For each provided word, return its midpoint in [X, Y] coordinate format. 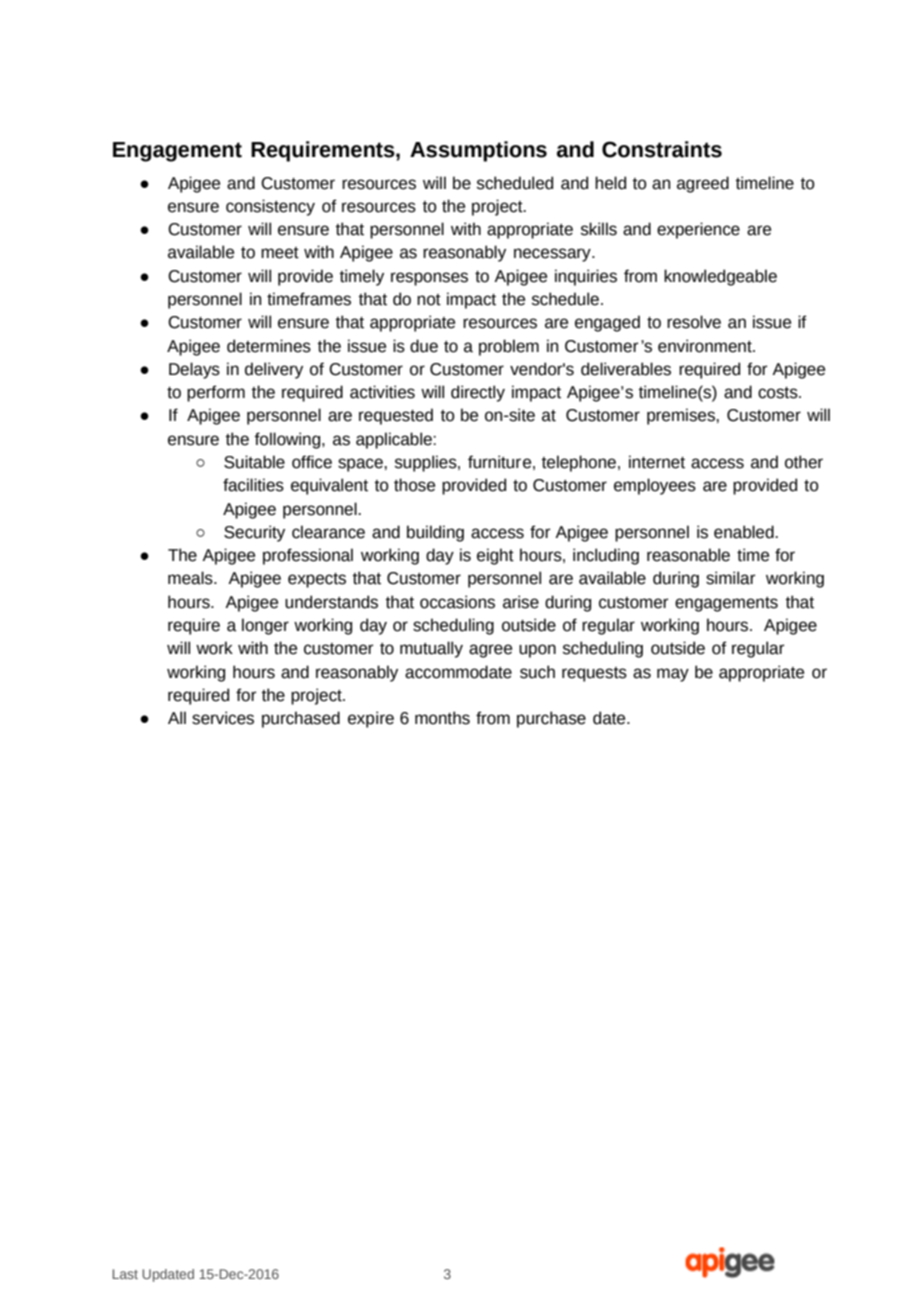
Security [254, 533]
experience [698, 230]
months [442, 718]
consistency [270, 207]
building [435, 533]
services [223, 718]
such [537, 672]
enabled [745, 532]
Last [125, 1274]
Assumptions [478, 151]
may [673, 675]
